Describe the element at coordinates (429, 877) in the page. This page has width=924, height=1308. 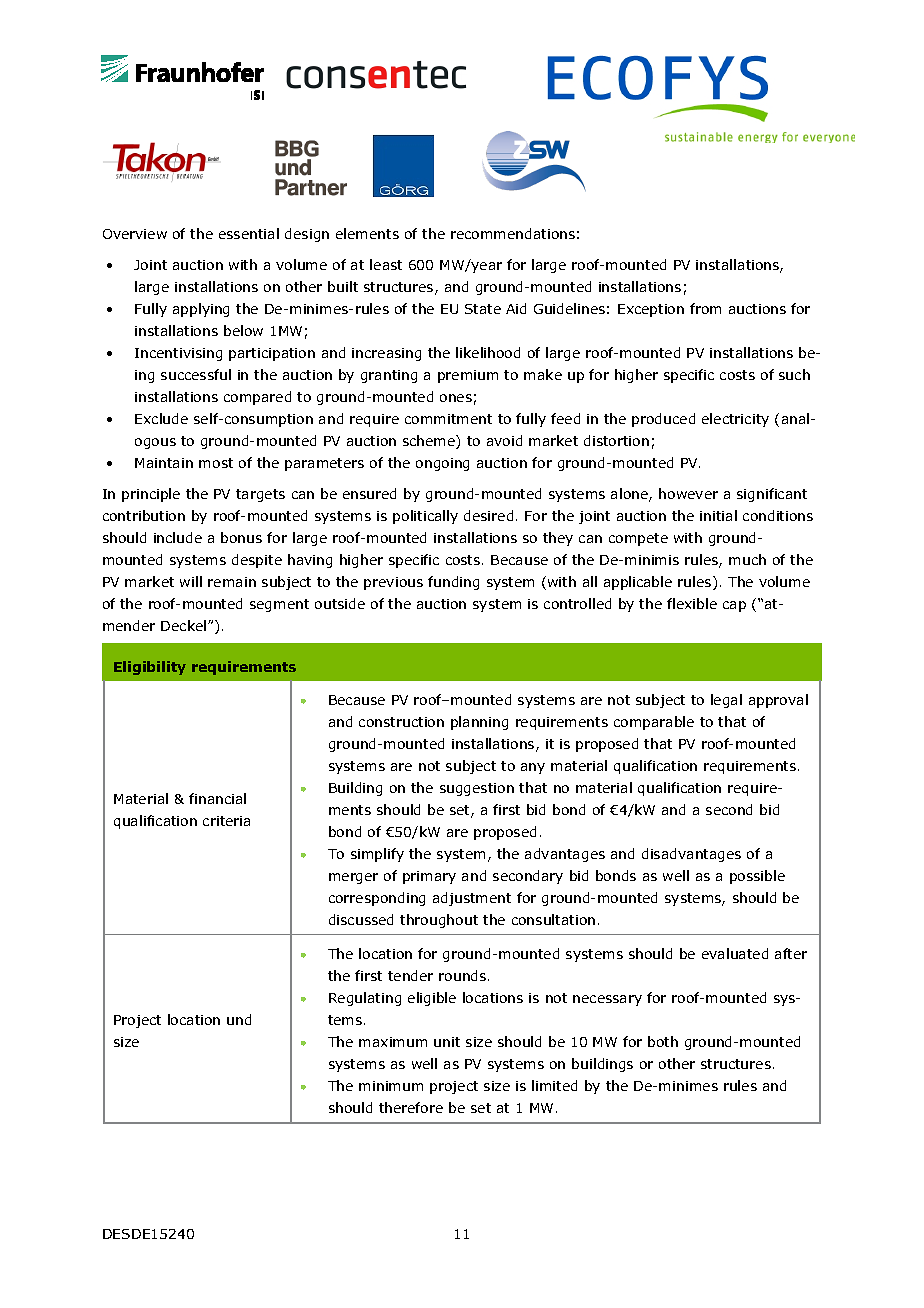
I see `primary` at that location.
